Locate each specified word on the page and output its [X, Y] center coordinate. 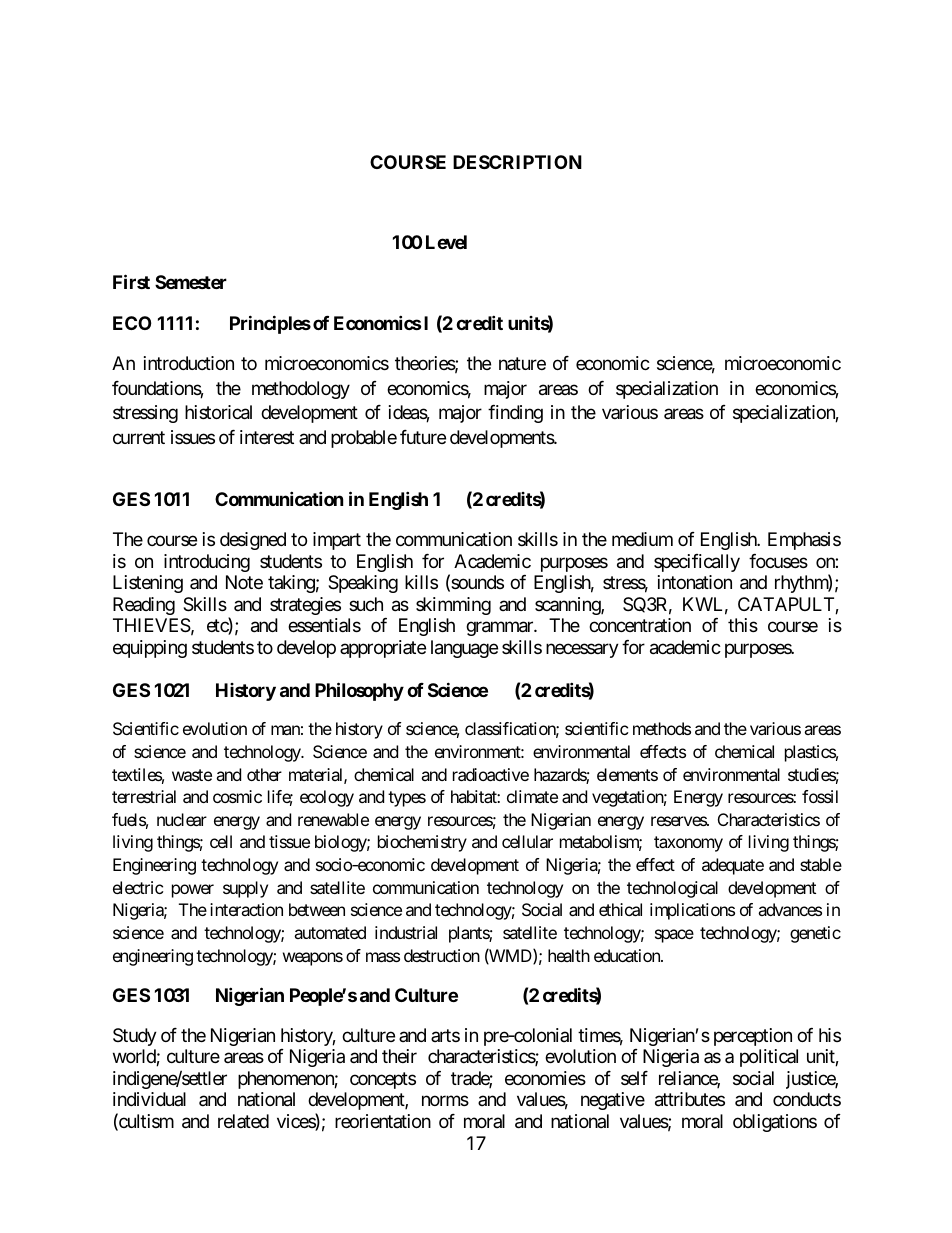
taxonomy [688, 844]
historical [218, 412]
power [193, 891]
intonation [695, 582]
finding [515, 414]
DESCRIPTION [517, 162]
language [464, 649]
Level [446, 242]
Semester [191, 282]
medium [642, 539]
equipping [150, 649]
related [243, 1121]
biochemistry [422, 843]
